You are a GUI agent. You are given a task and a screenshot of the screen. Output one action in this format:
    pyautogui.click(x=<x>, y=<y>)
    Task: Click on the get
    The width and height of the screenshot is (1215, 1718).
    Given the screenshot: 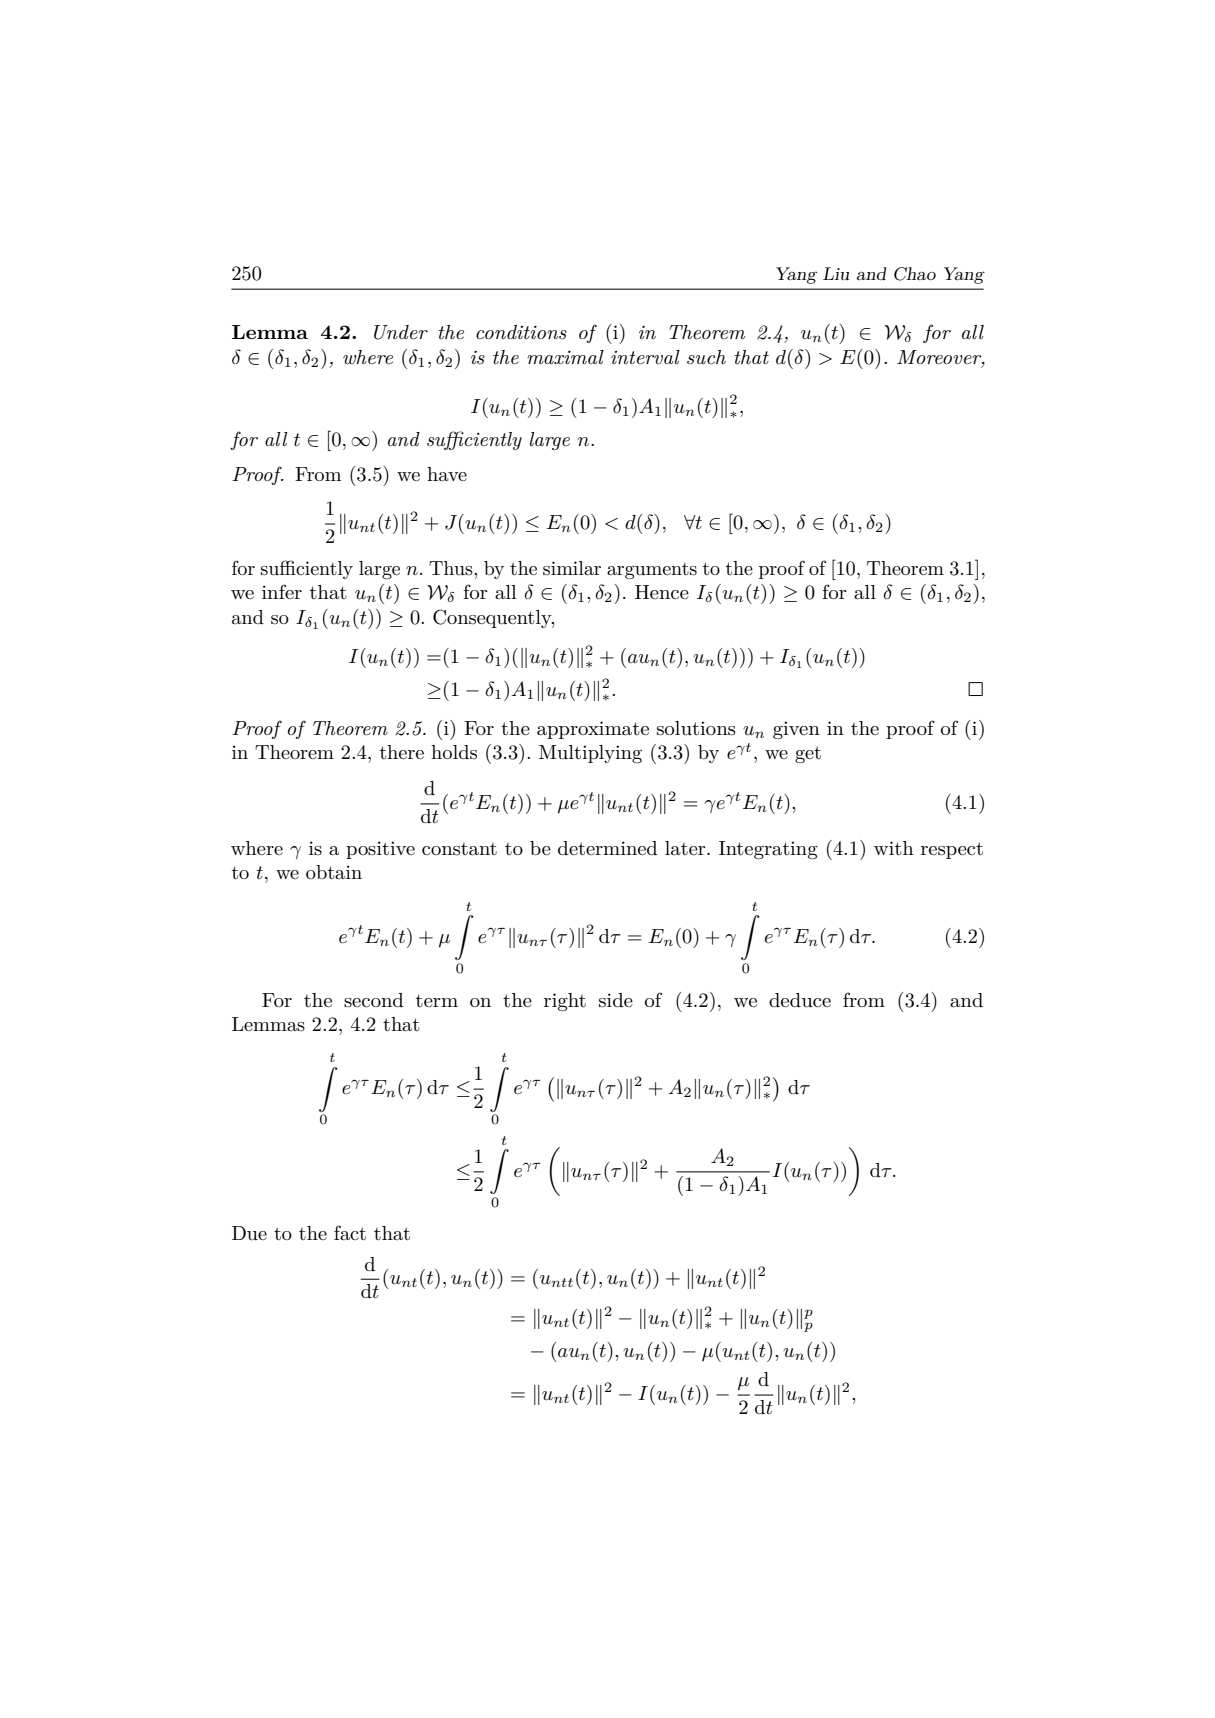 What is the action you would take?
    pyautogui.click(x=808, y=754)
